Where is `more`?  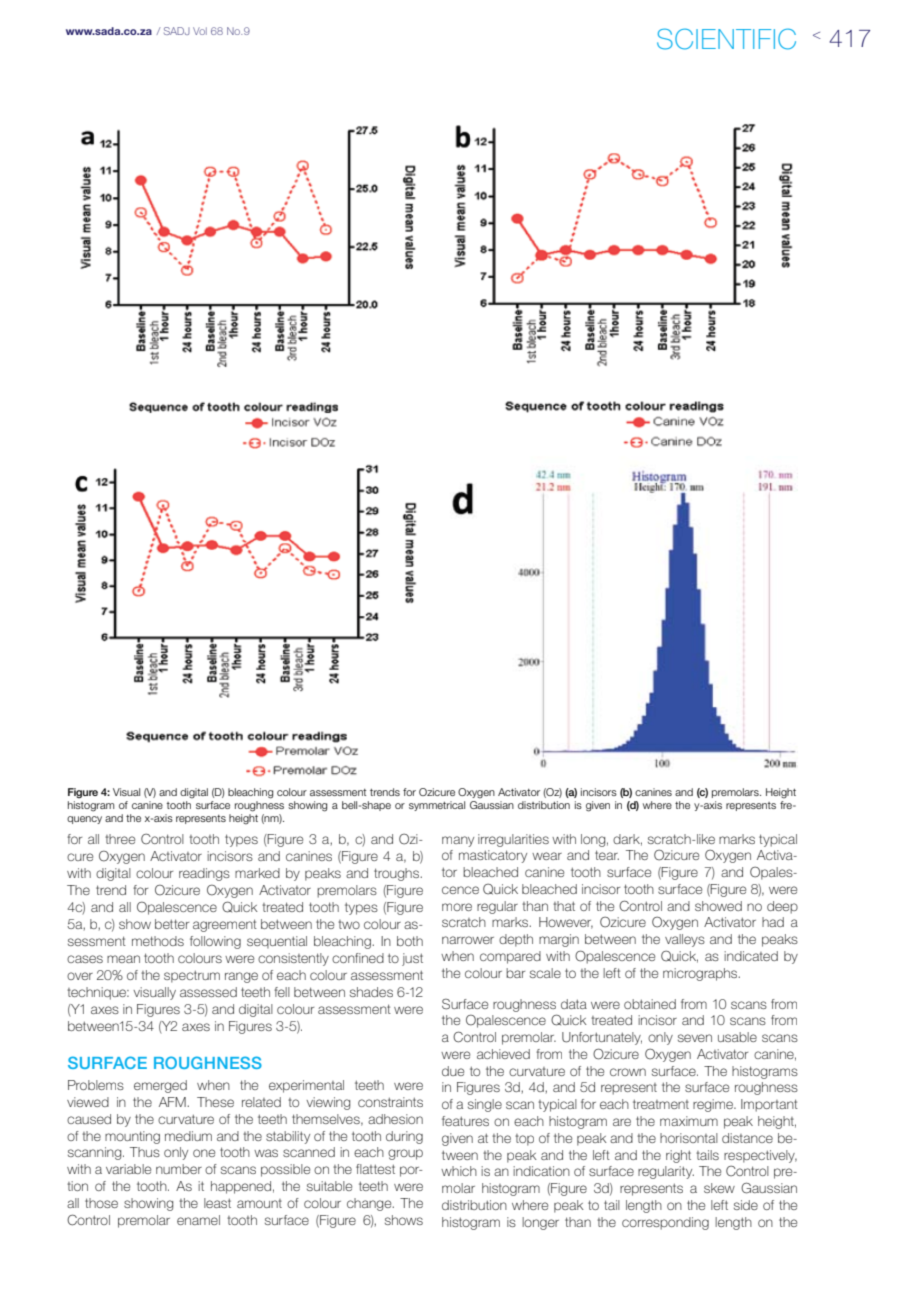
more is located at coordinates (457, 907).
